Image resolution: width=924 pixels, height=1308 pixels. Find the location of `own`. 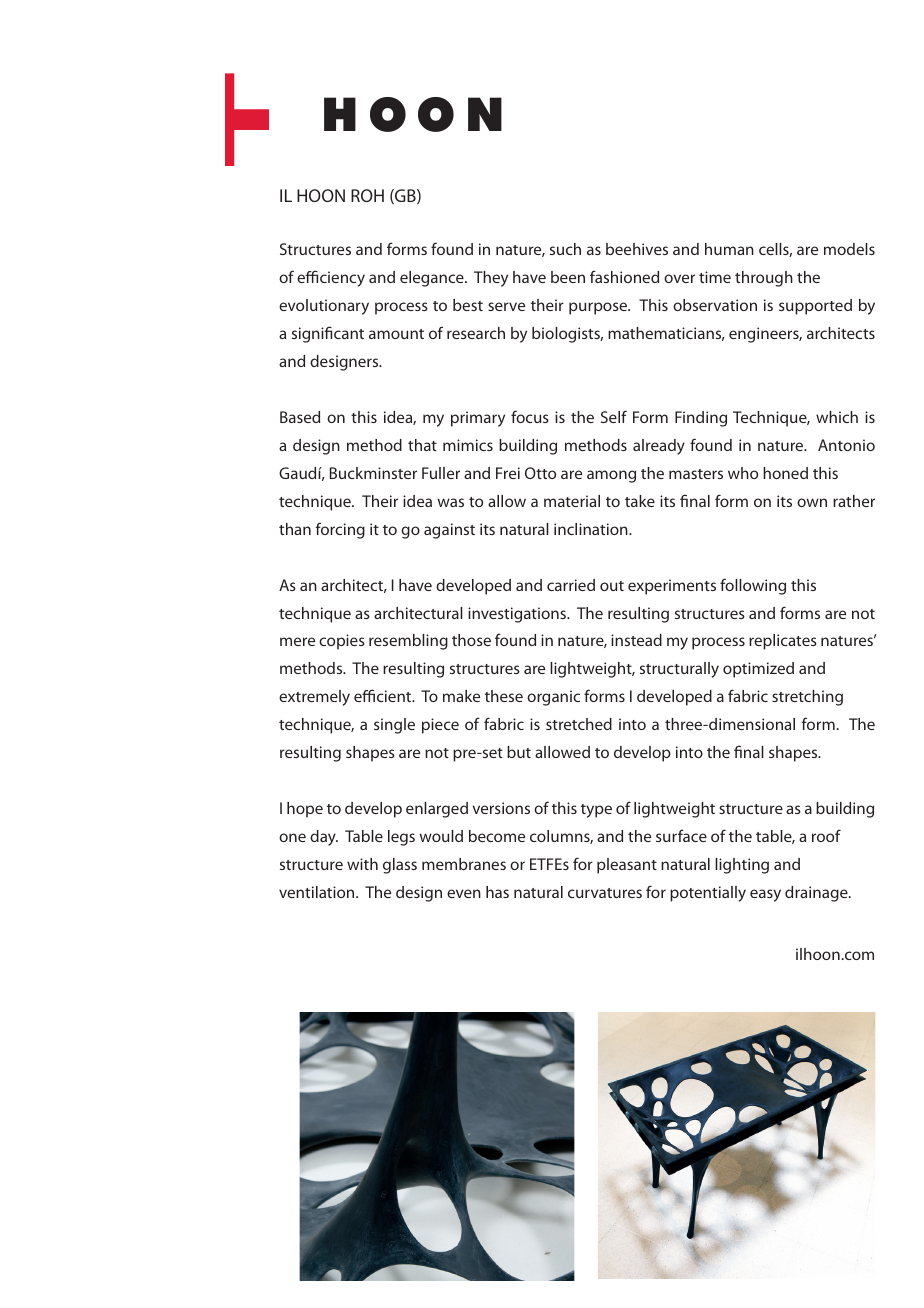

own is located at coordinates (812, 502).
